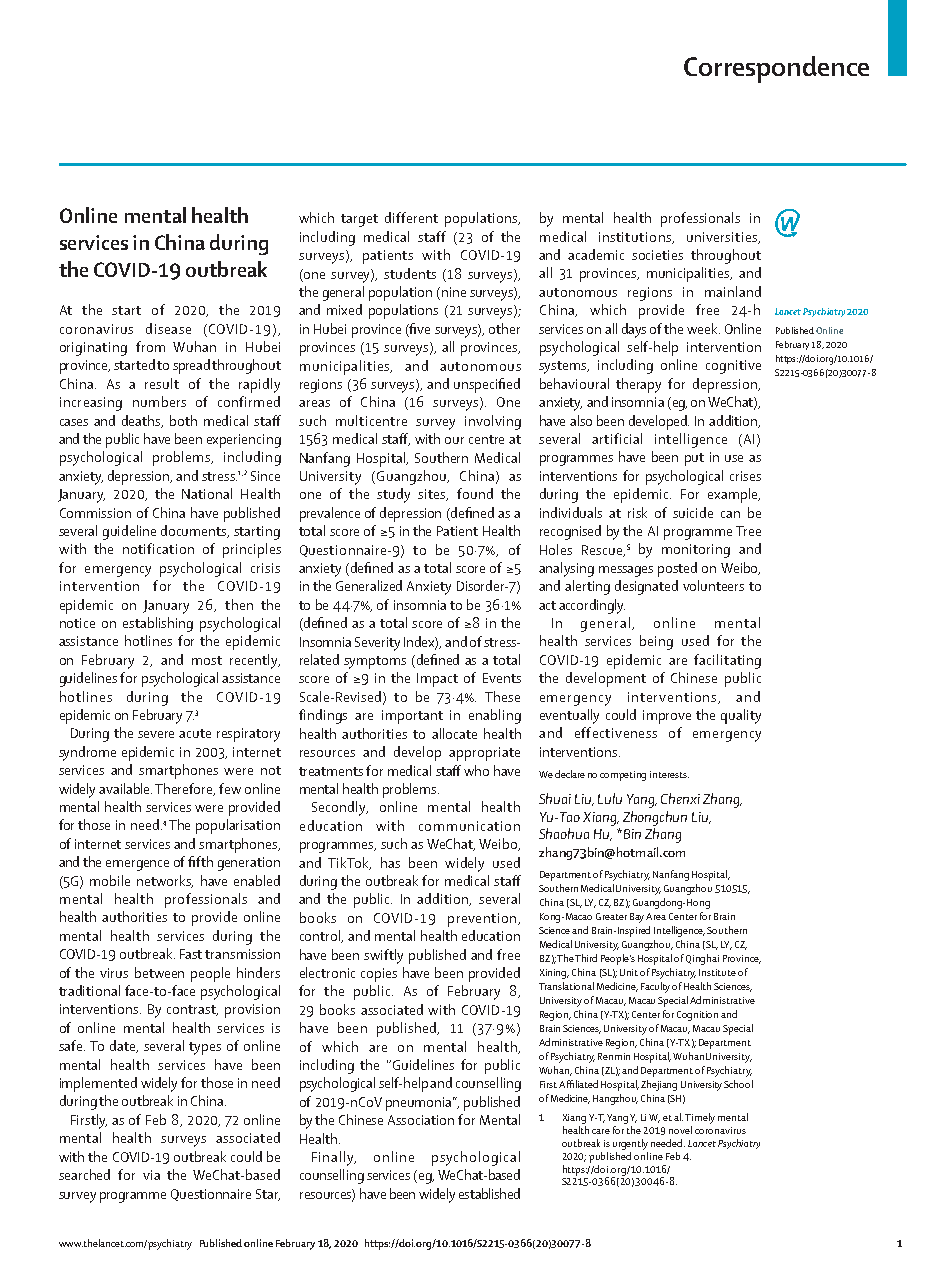 Image resolution: width=952 pixels, height=1279 pixels. Describe the element at coordinates (680, 1130) in the image. I see `novel` at that location.
